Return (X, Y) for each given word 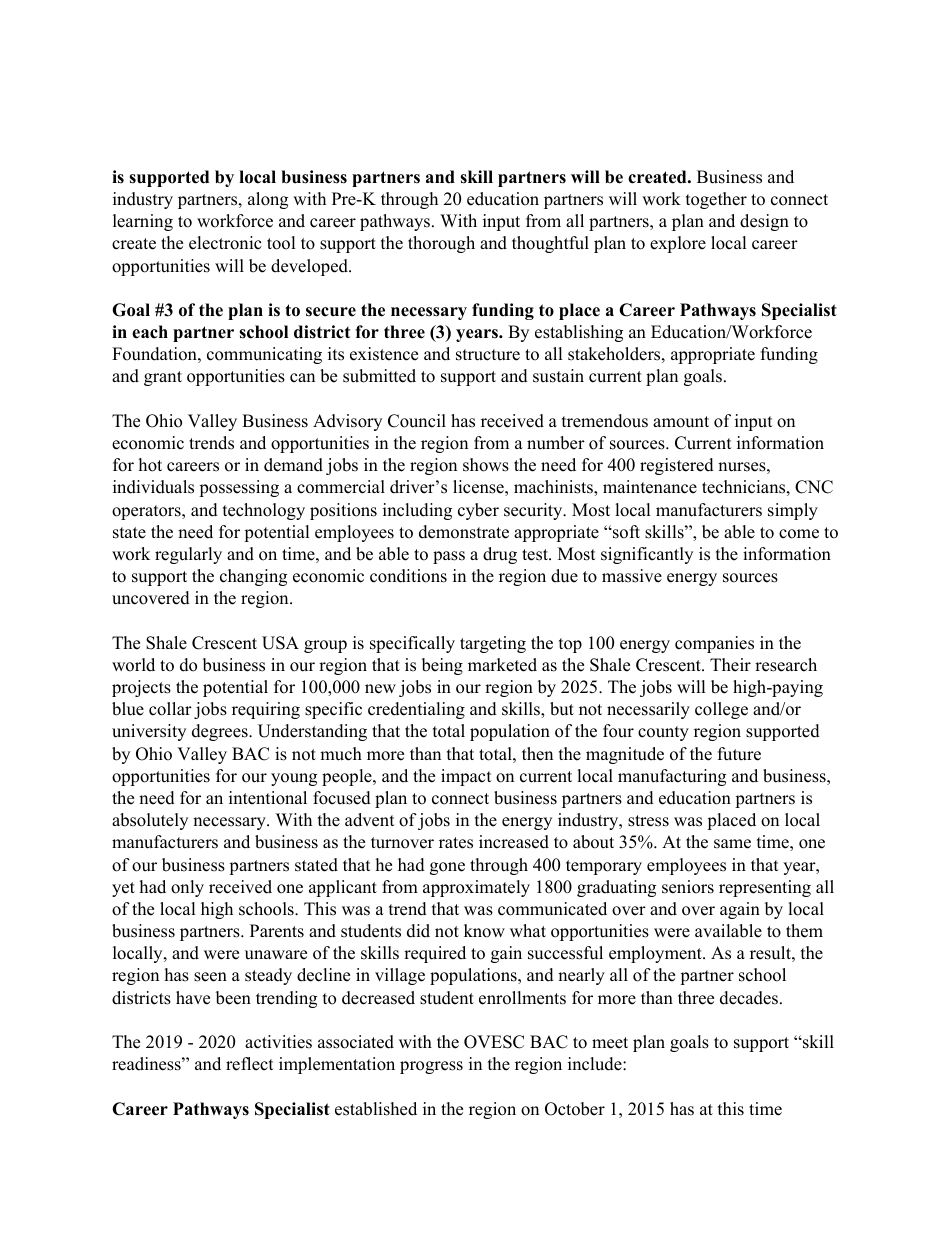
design (764, 222)
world (133, 665)
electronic (225, 243)
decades (749, 998)
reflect (250, 1064)
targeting (493, 644)
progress (431, 1067)
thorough (441, 244)
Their (730, 665)
